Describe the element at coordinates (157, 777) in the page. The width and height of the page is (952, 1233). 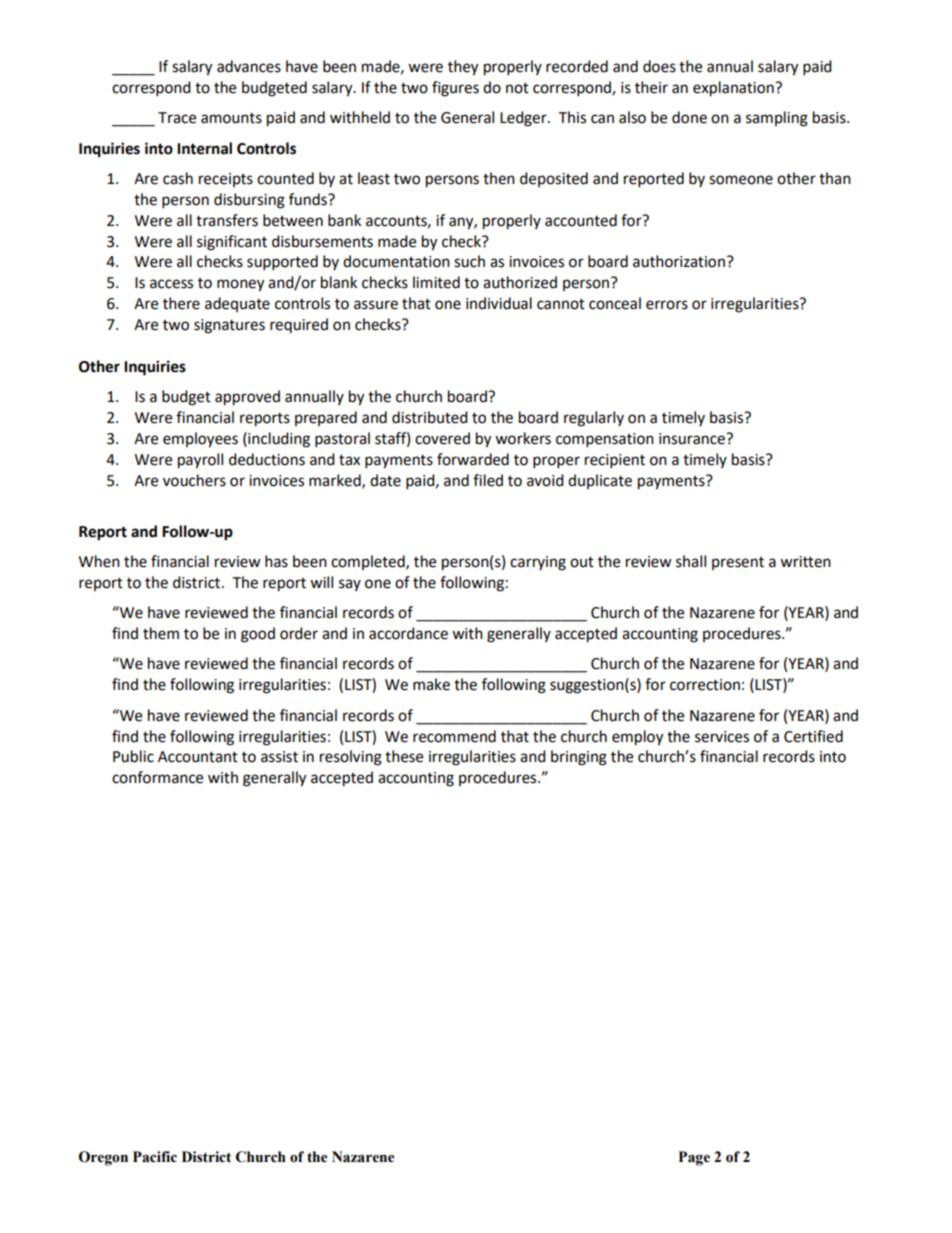
I see `conformance` at that location.
